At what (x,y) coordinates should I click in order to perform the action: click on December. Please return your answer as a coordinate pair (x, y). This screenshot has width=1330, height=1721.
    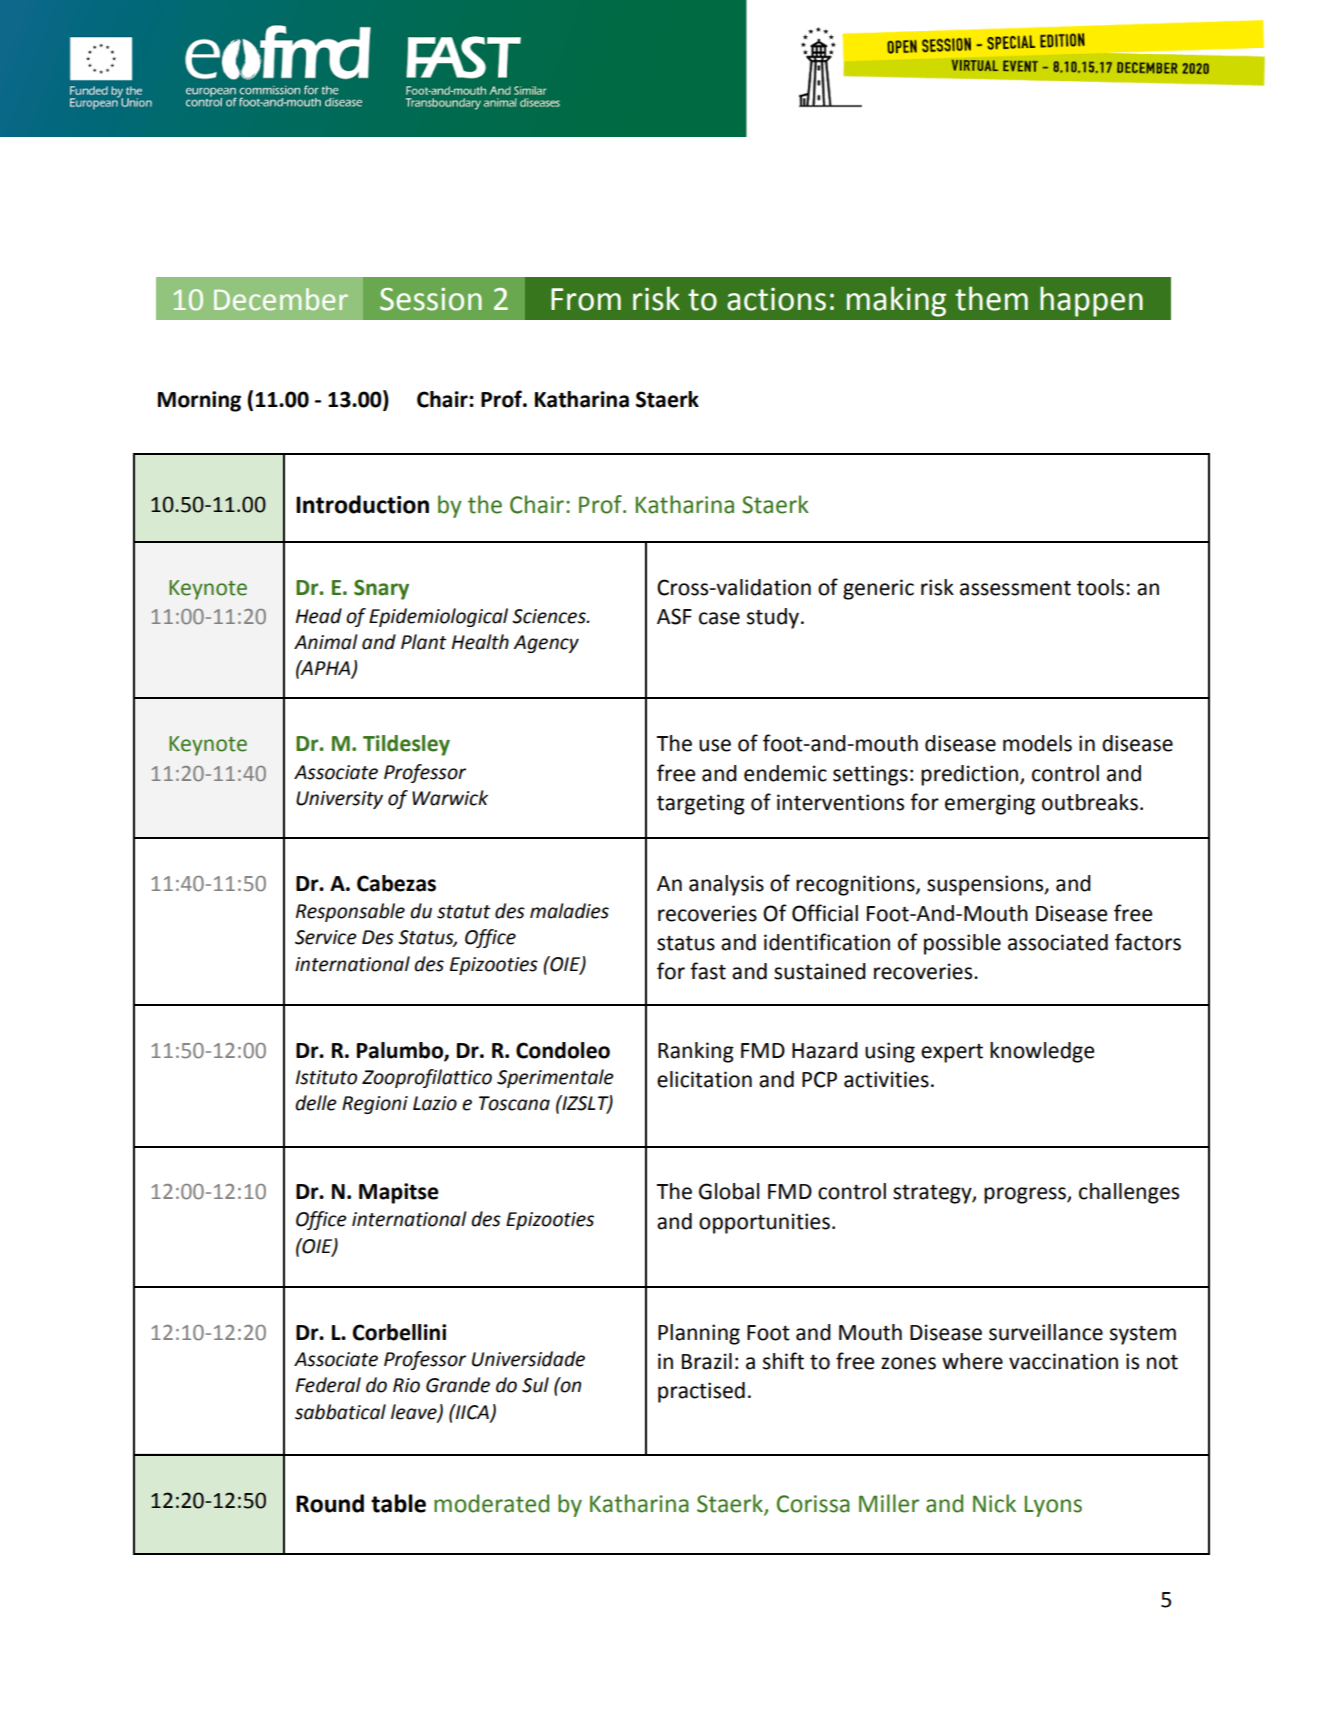
    Looking at the image, I should click on (281, 299).
